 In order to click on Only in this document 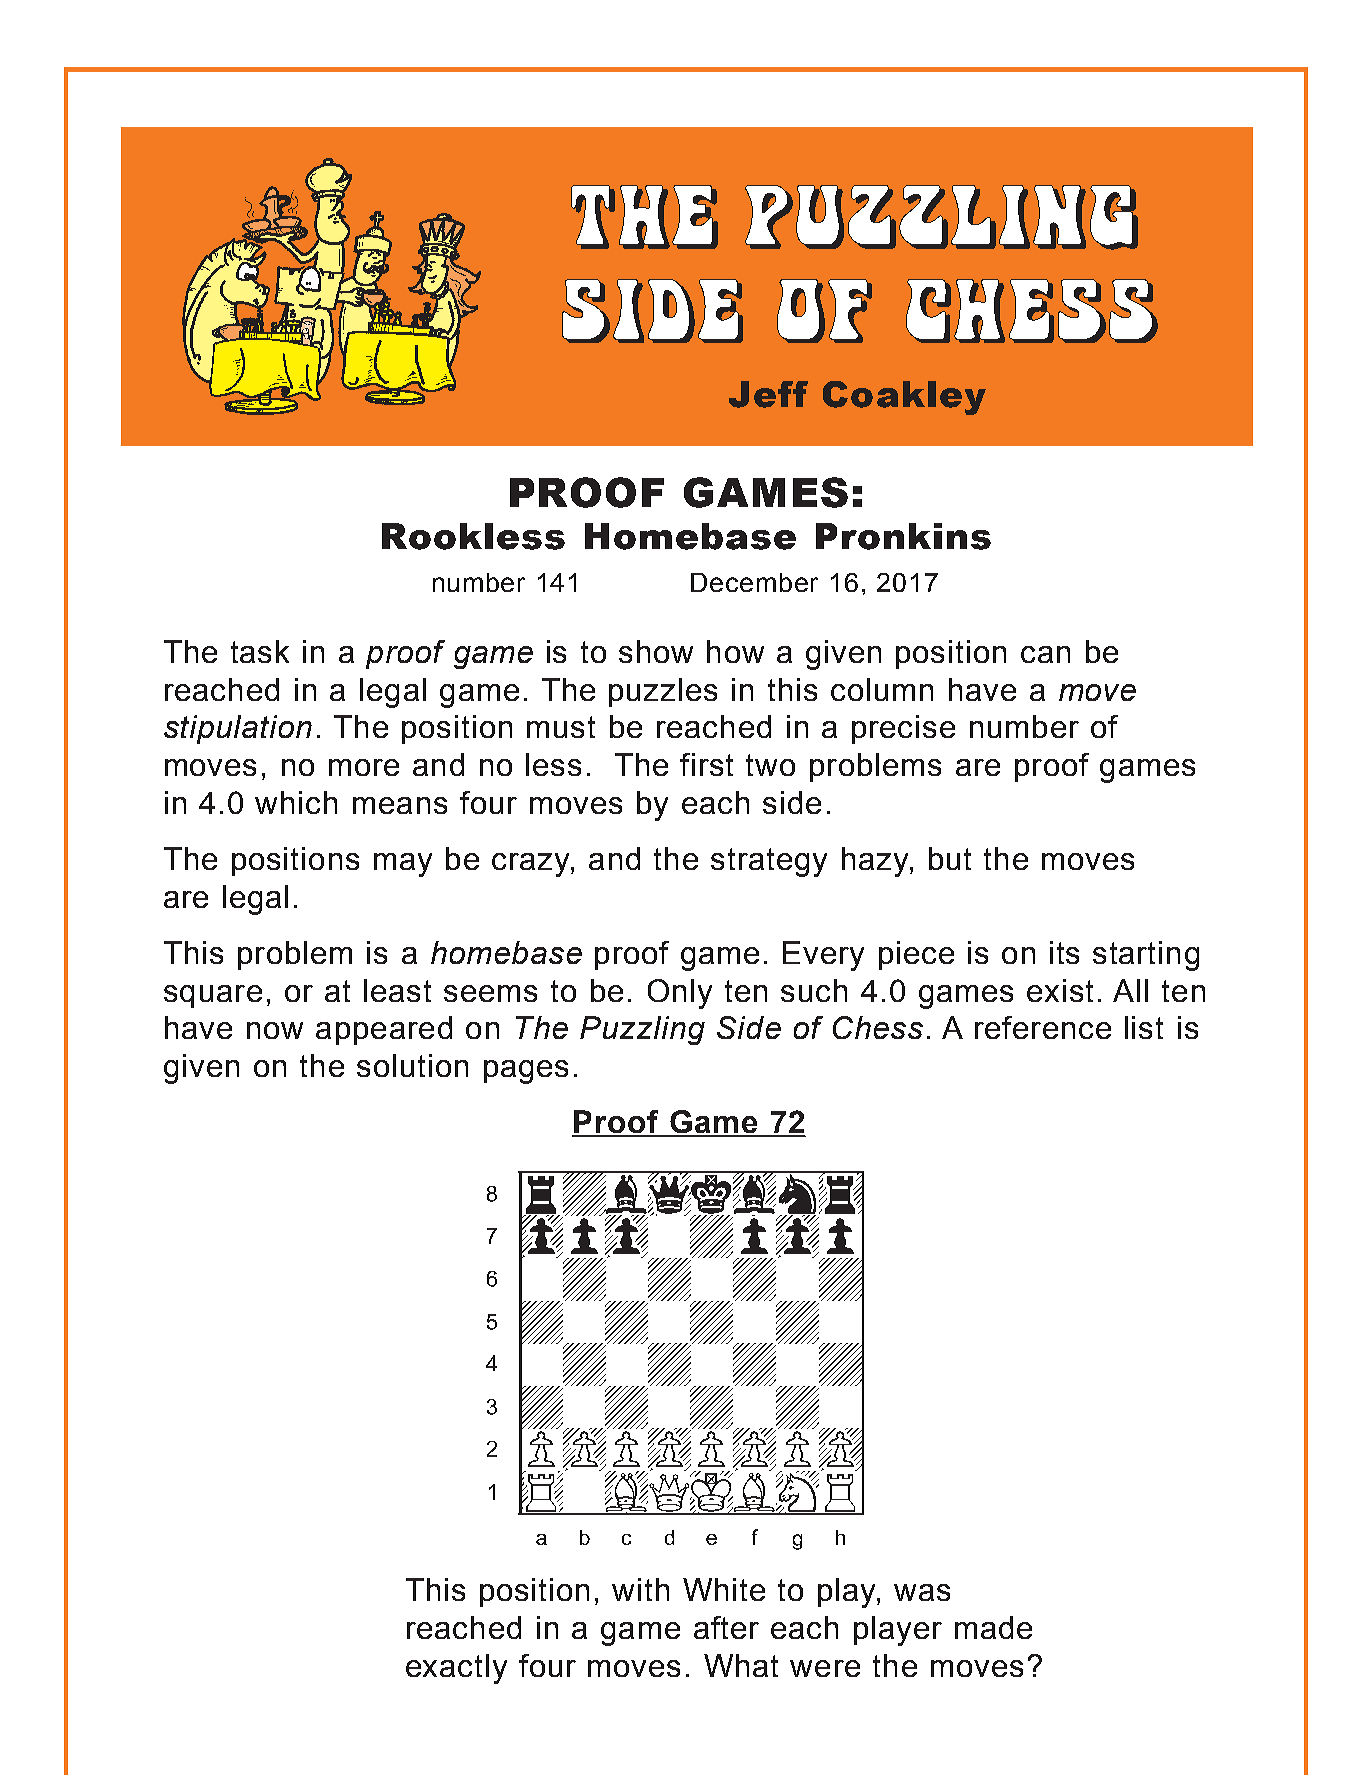, I will do `click(680, 994)`.
